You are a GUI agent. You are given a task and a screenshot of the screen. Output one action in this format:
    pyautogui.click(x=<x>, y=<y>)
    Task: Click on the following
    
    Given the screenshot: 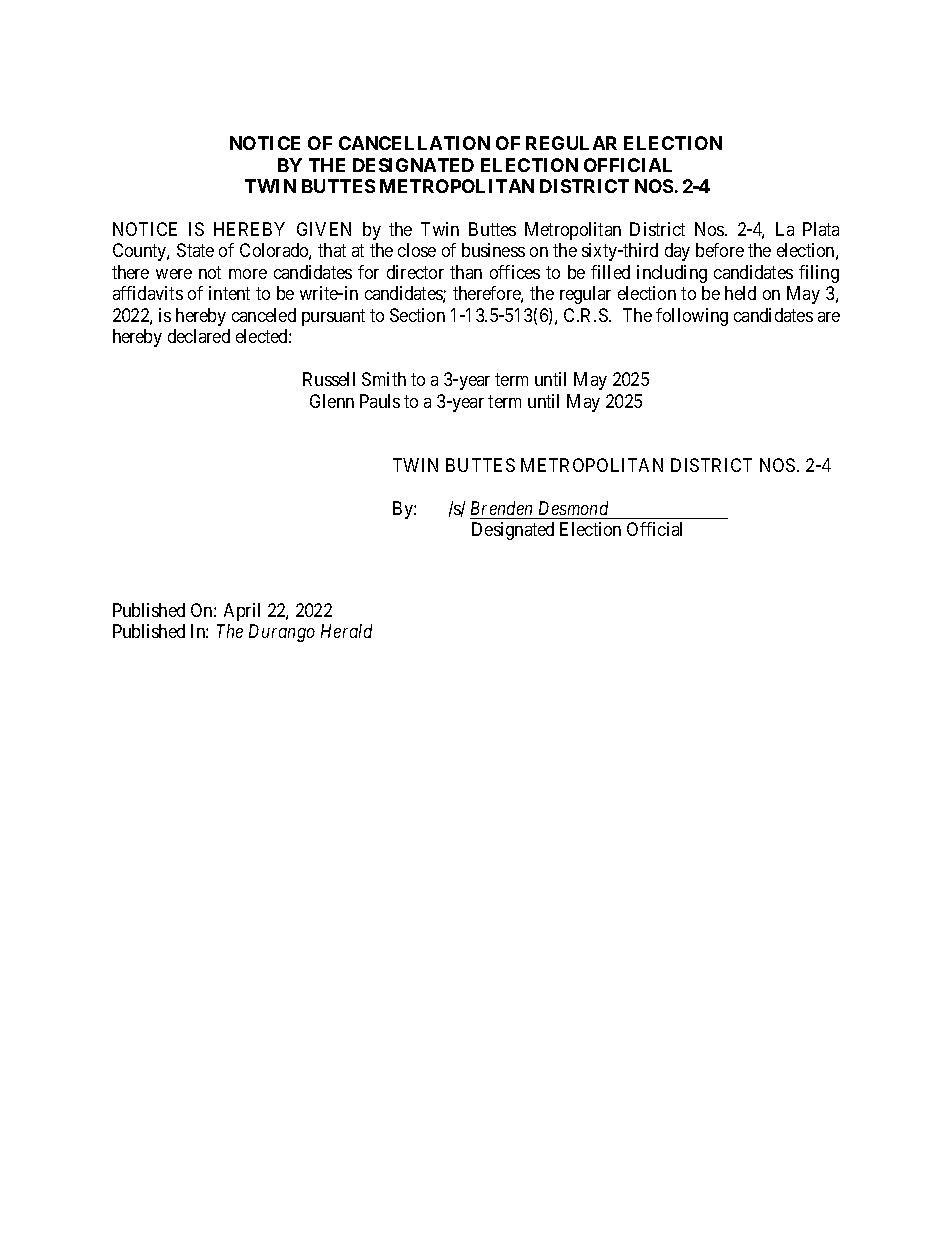 What is the action you would take?
    pyautogui.click(x=692, y=317)
